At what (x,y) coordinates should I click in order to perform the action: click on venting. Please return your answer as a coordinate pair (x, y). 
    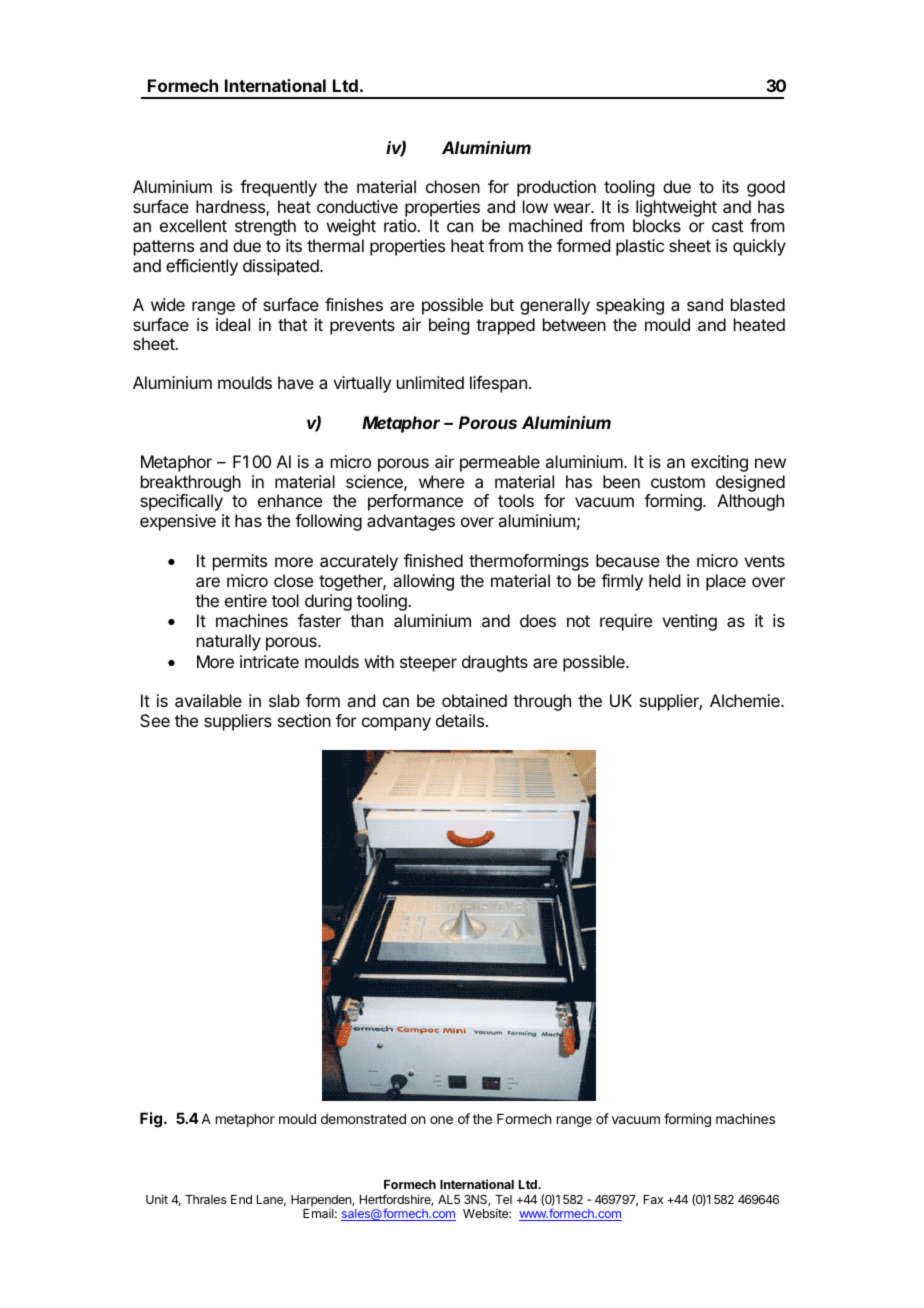
    Looking at the image, I should click on (689, 622).
